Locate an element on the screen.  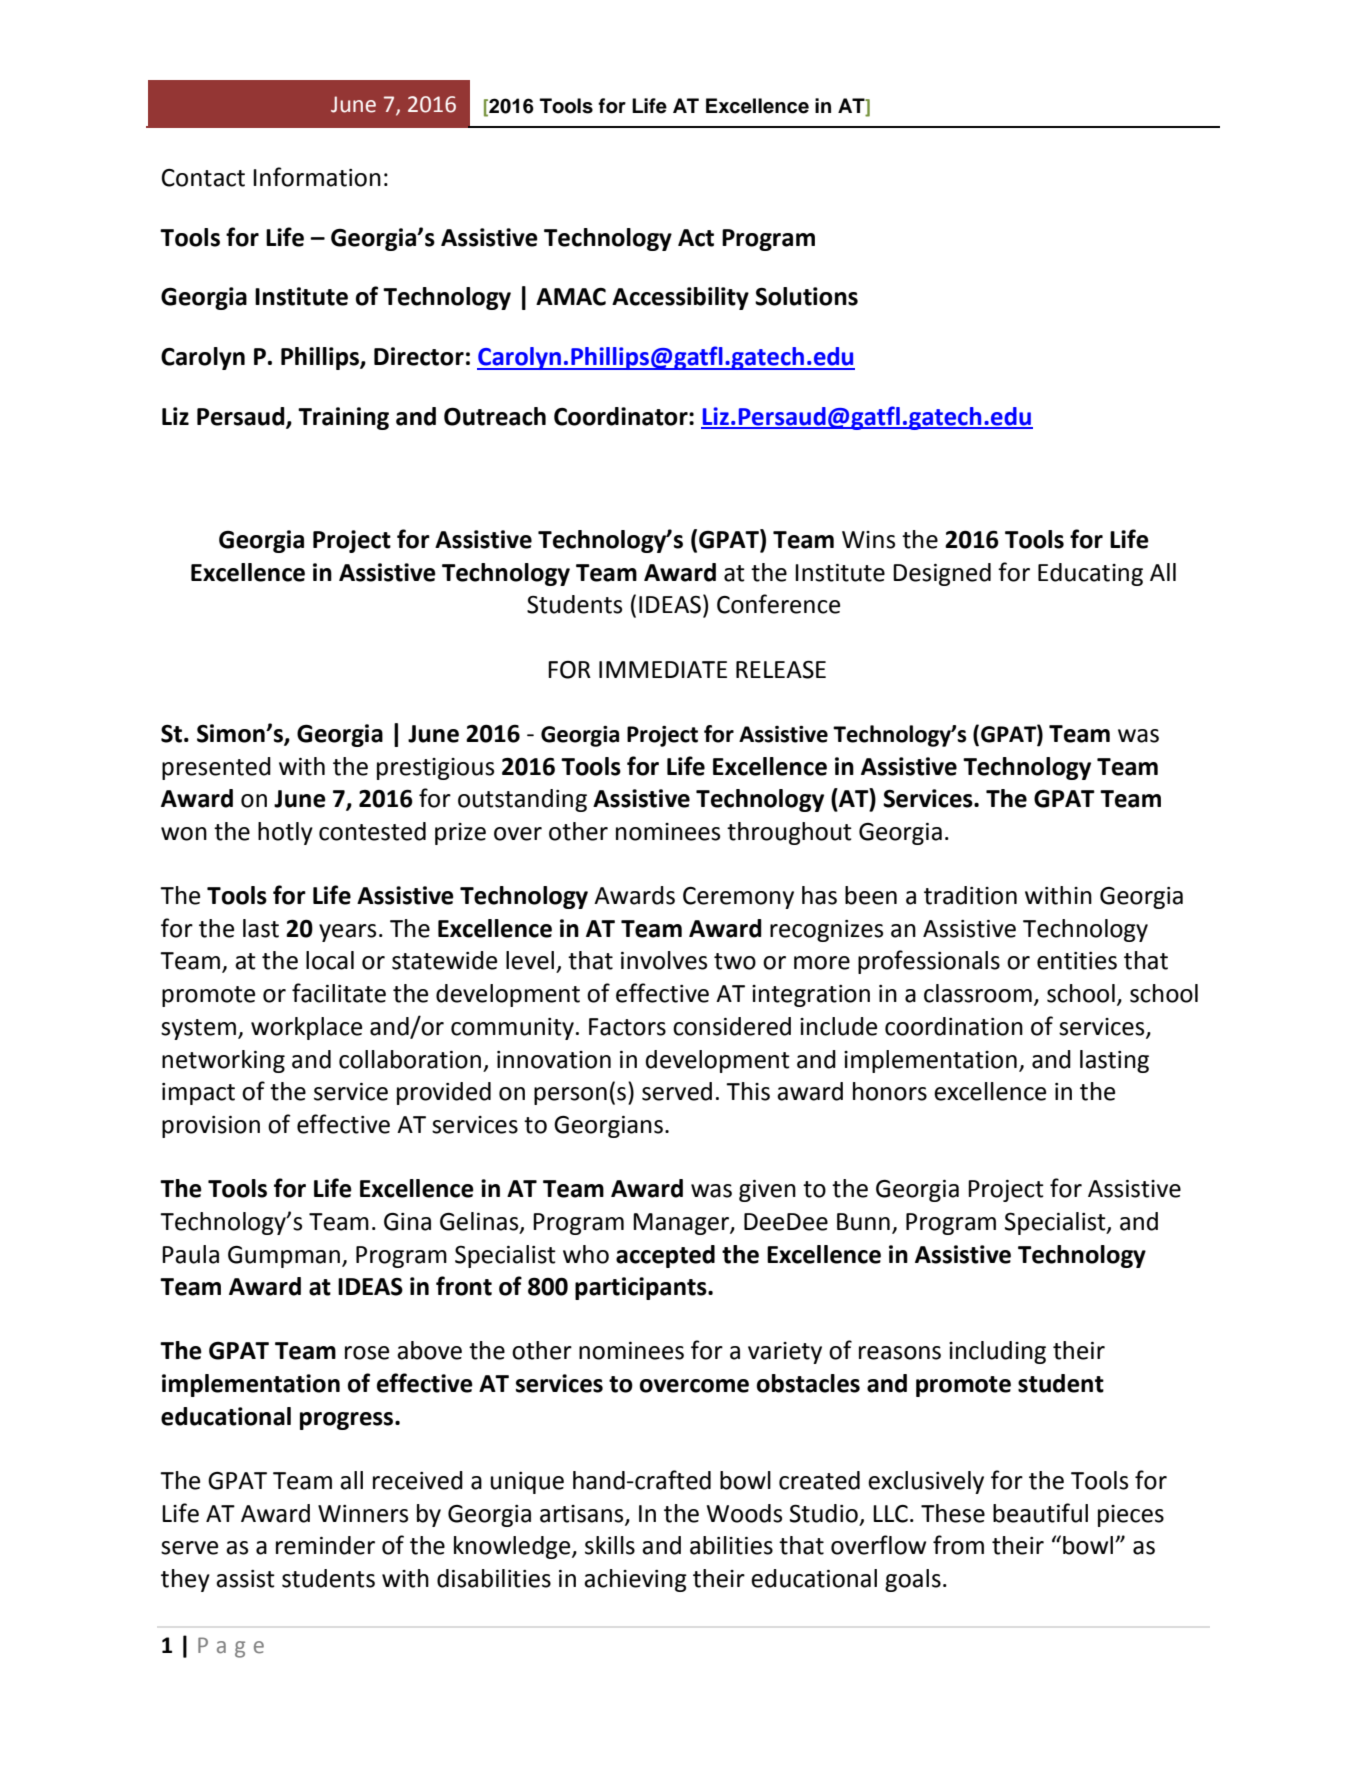
honors is located at coordinates (890, 1091).
